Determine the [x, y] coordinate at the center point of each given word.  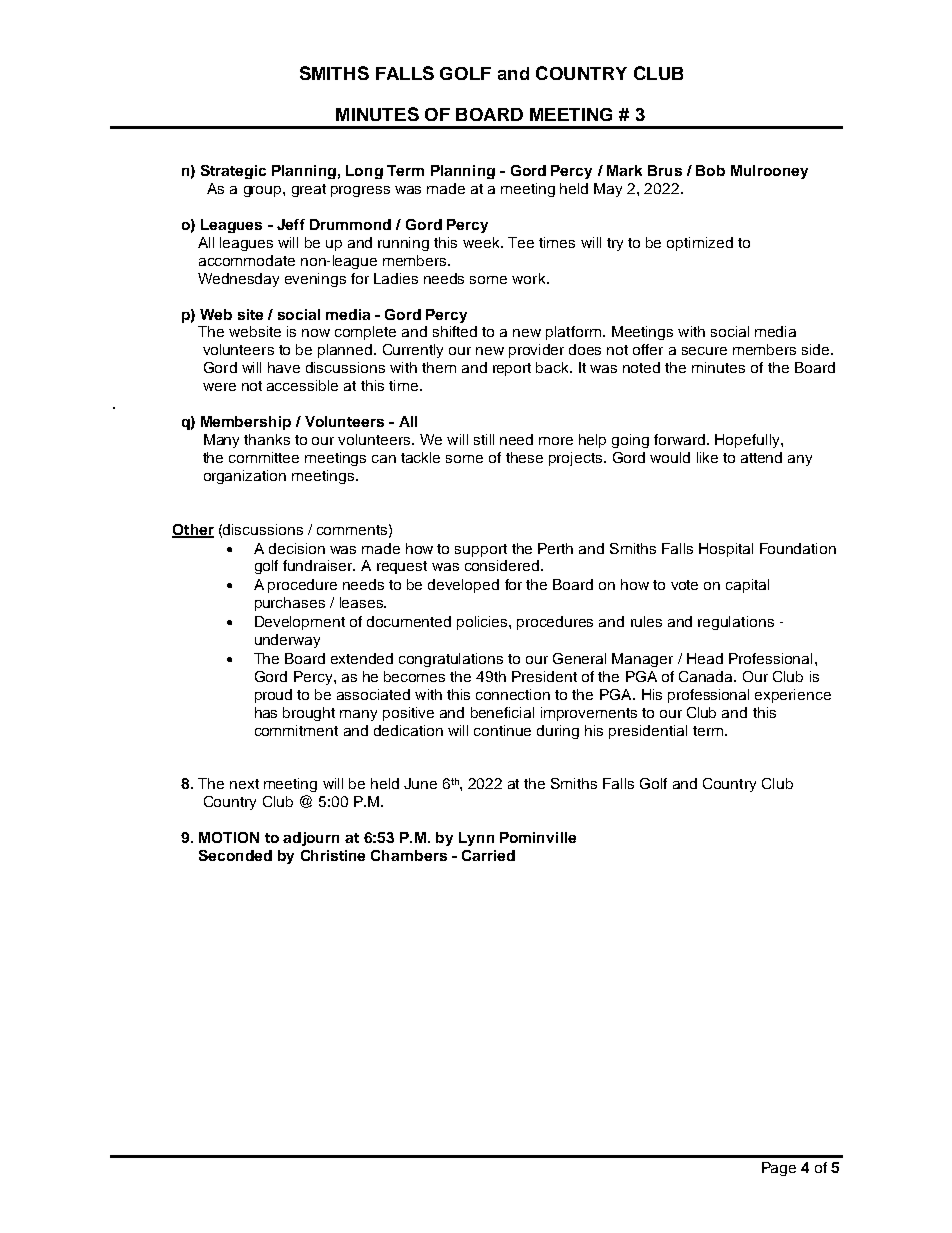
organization [245, 477]
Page [779, 1169]
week [482, 242]
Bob [710, 170]
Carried [488, 855]
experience [793, 696]
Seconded [235, 855]
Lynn [476, 839]
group [264, 191]
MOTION [229, 837]
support [481, 550]
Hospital [726, 550]
